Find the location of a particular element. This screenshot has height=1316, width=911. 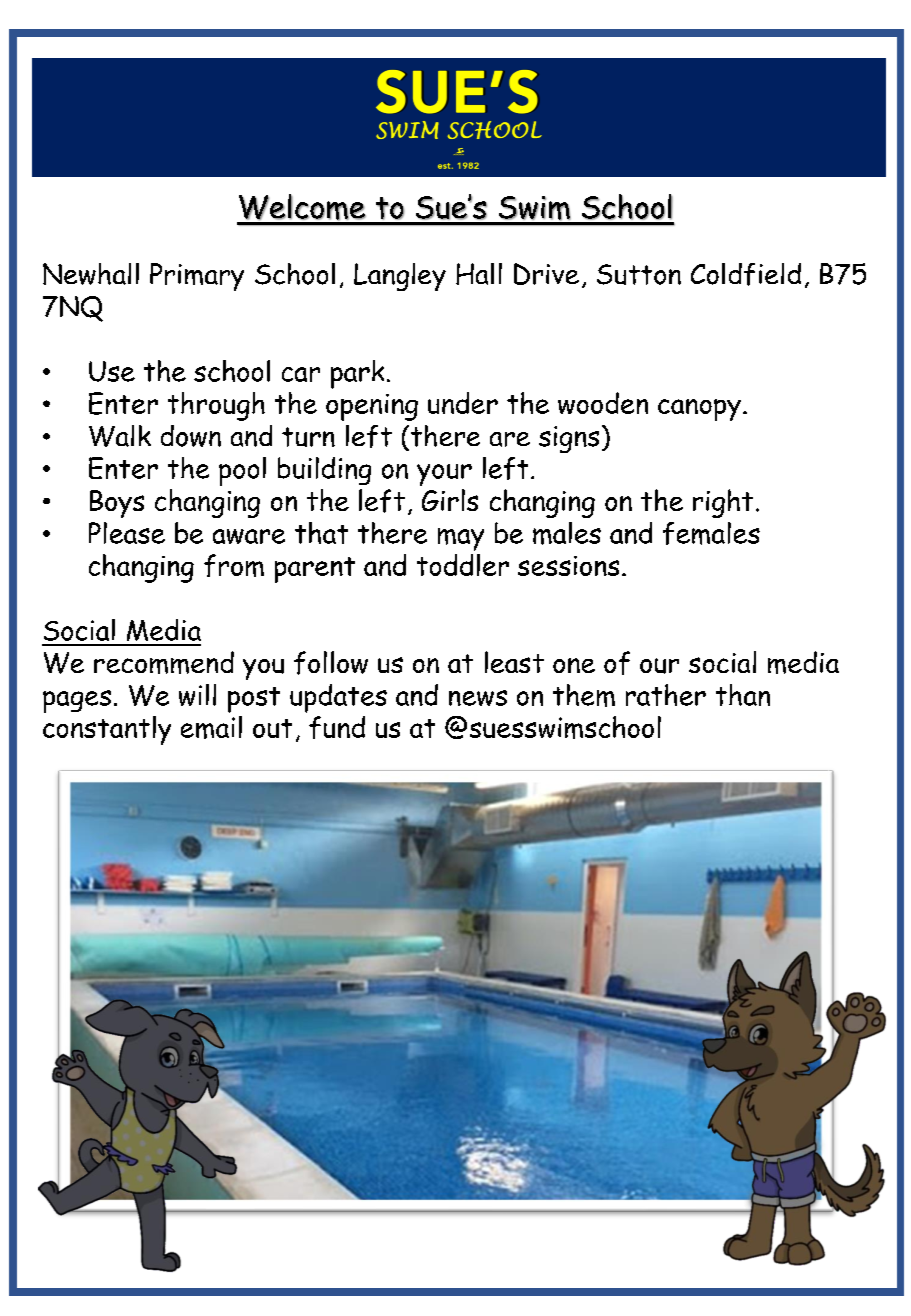

Boys is located at coordinates (117, 504).
